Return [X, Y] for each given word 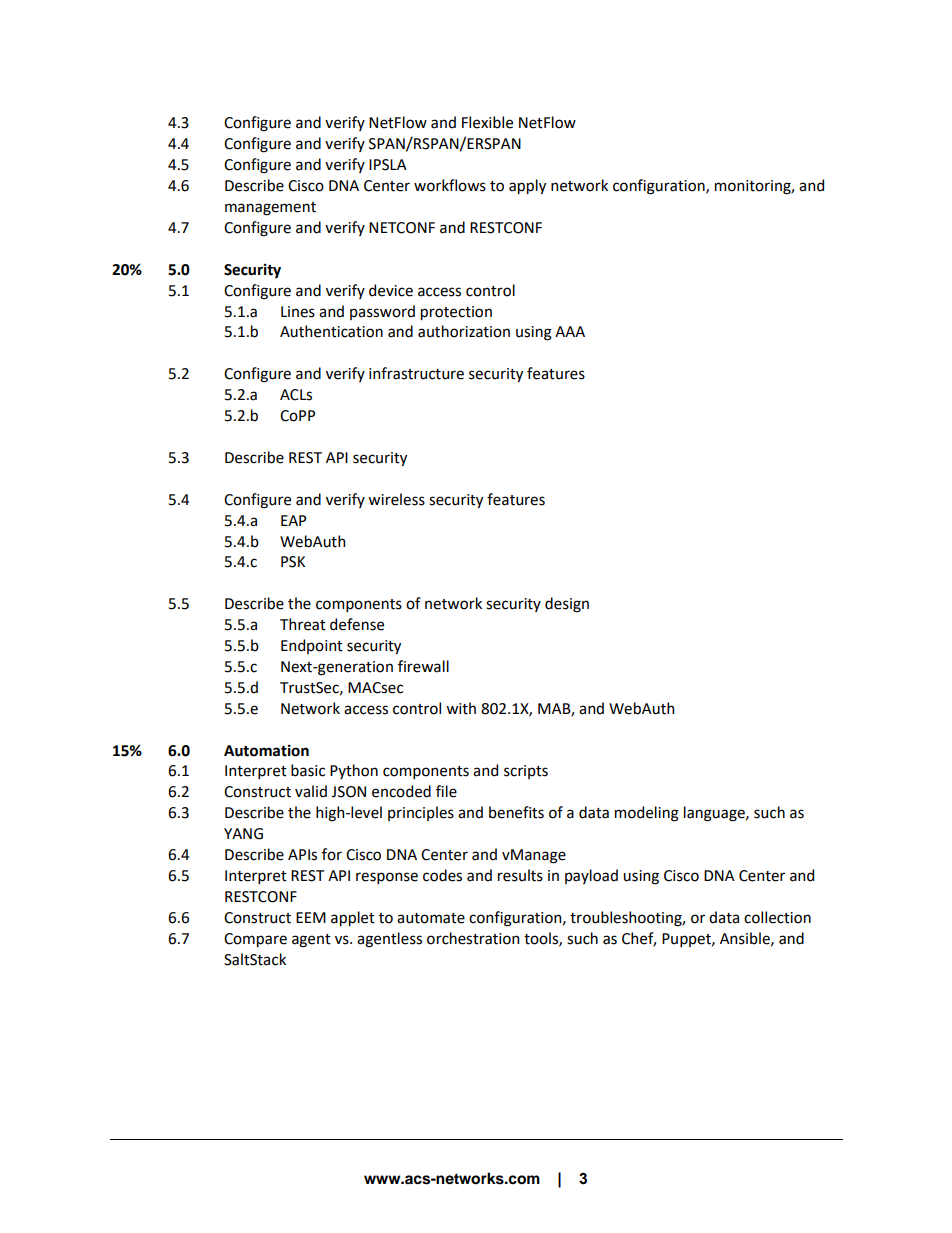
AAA [570, 331]
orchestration [473, 938]
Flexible [487, 122]
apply [527, 186]
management [270, 209]
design [567, 605]
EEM [311, 917]
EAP [293, 520]
